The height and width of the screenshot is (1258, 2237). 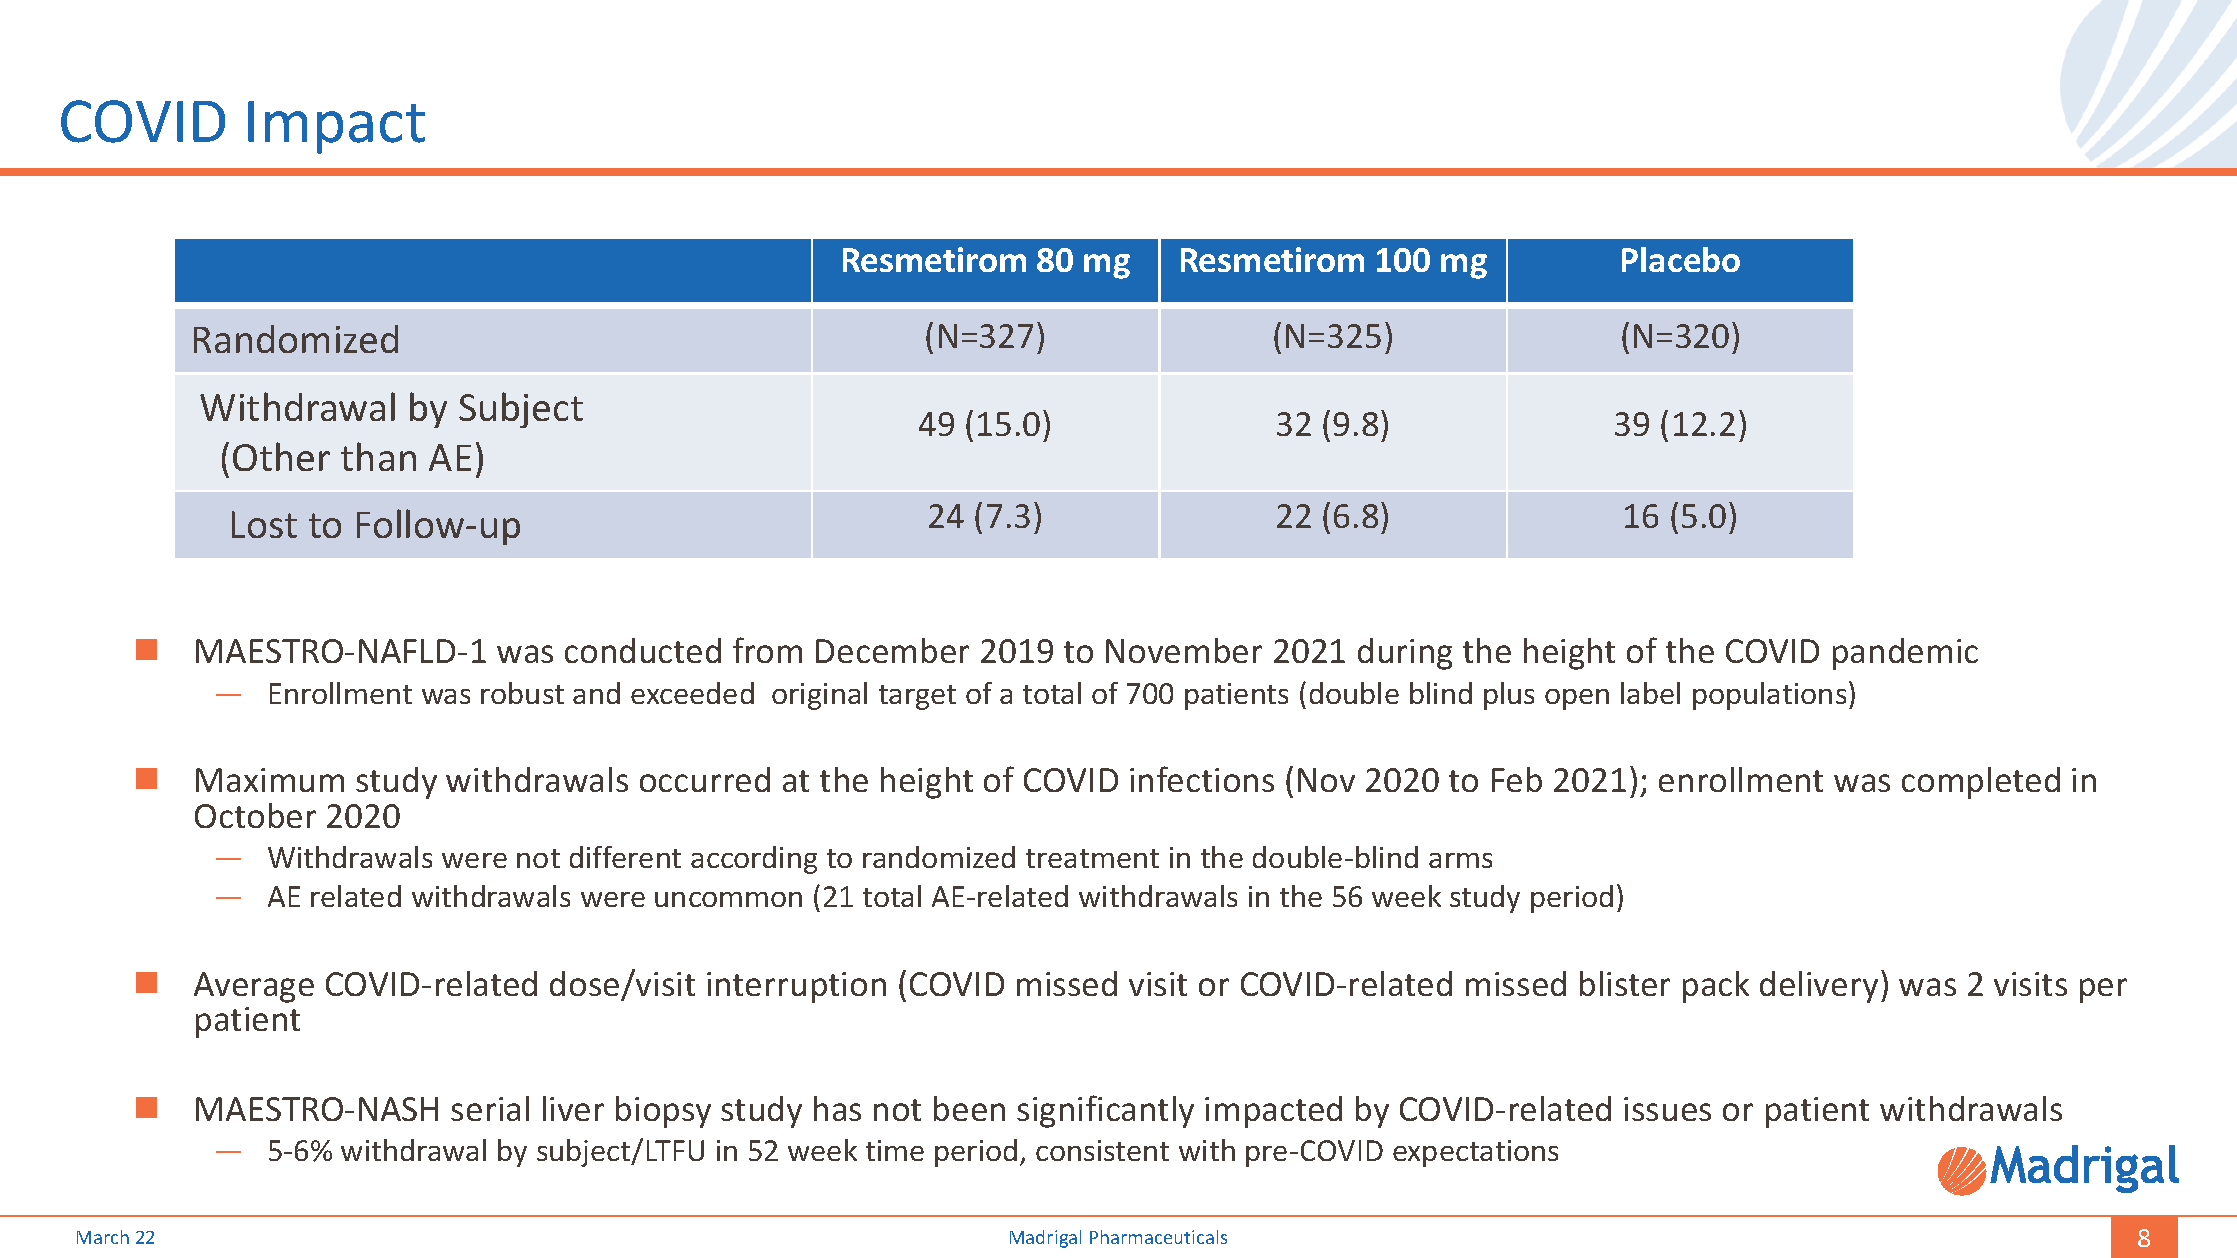 What do you see at coordinates (254, 987) in the screenshot?
I see `Average` at bounding box center [254, 987].
